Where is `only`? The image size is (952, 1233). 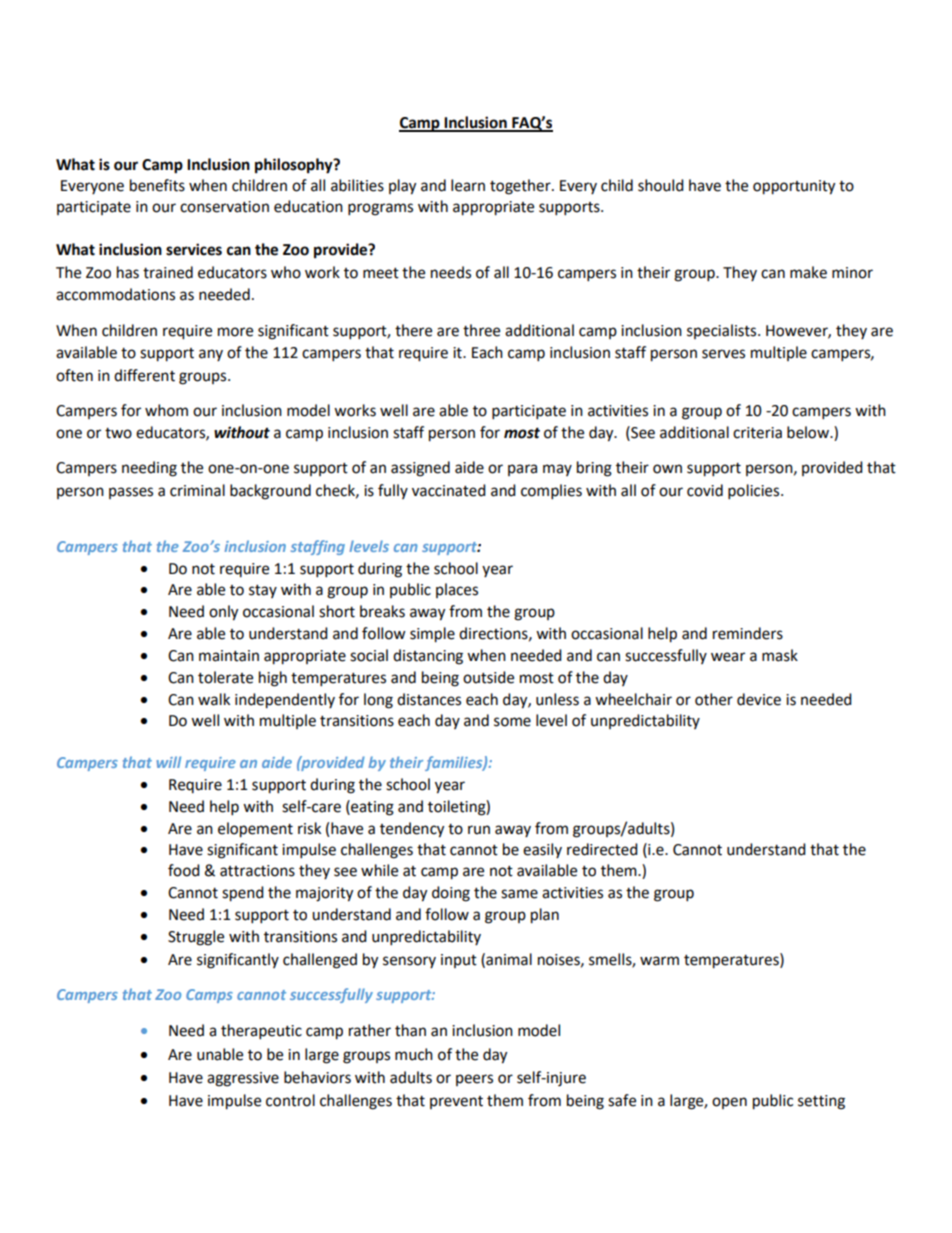 only is located at coordinates (223, 613).
